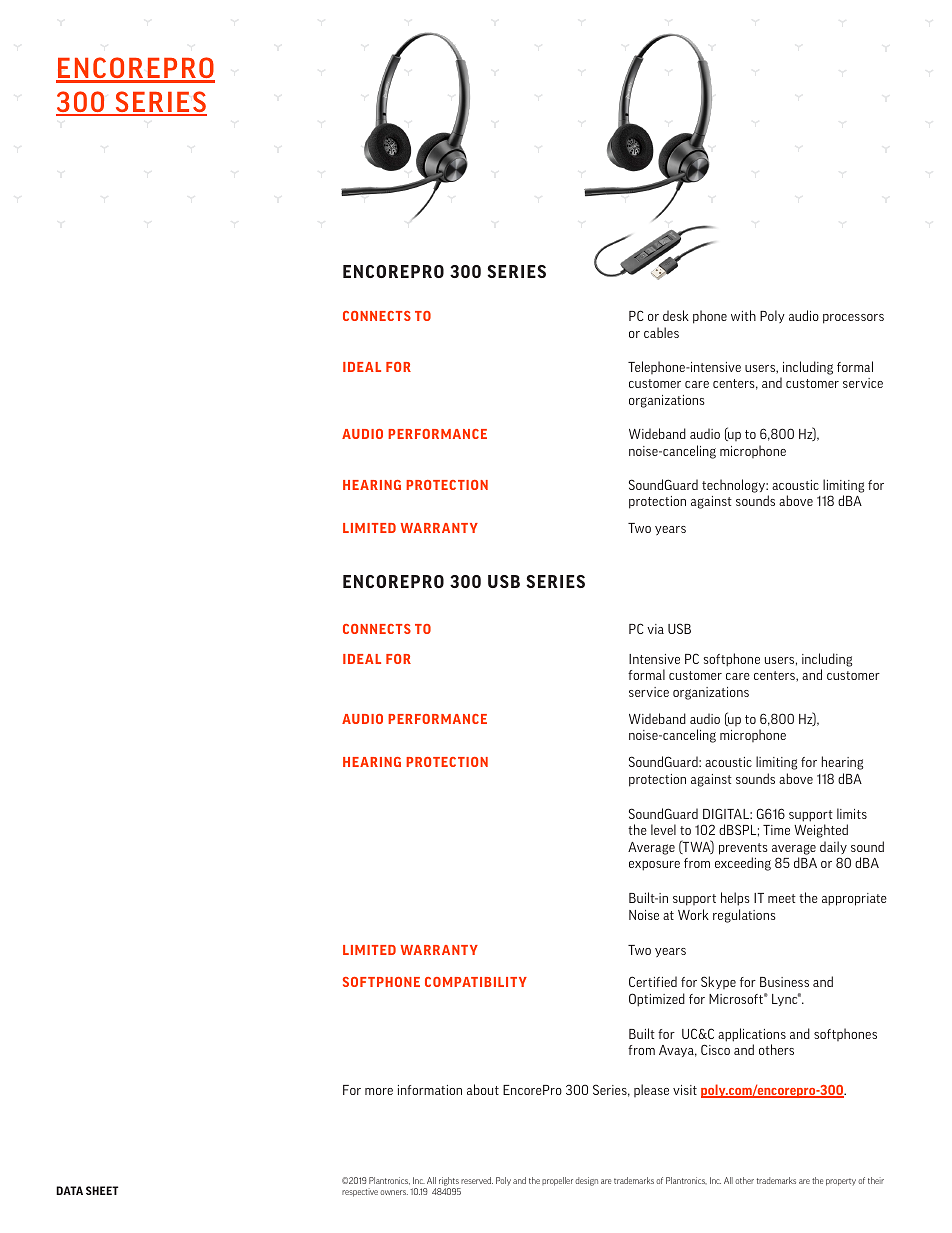  I want to click on COMPATIBILITY, so click(476, 982).
